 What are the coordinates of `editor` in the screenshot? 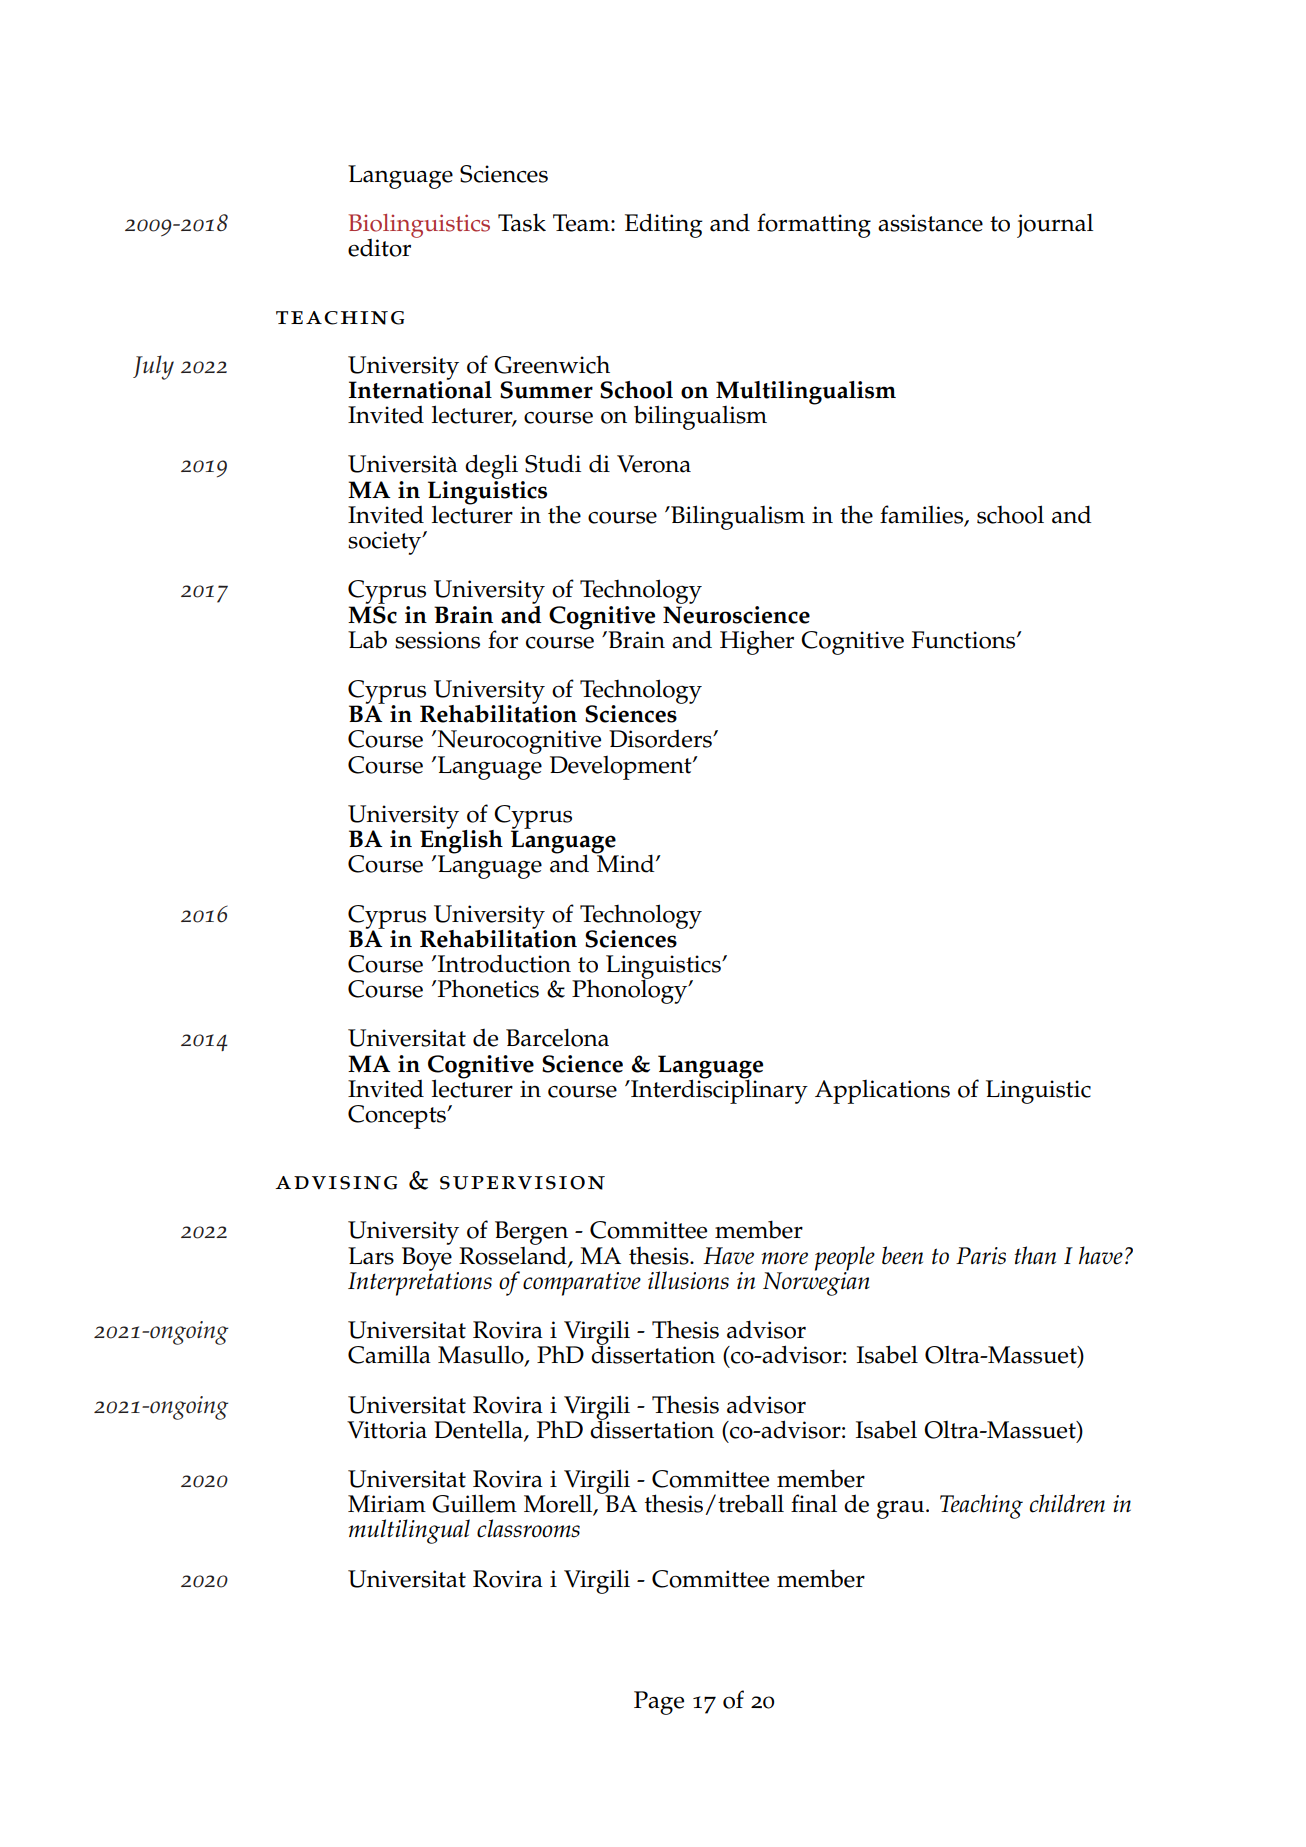 It's located at (379, 248).
